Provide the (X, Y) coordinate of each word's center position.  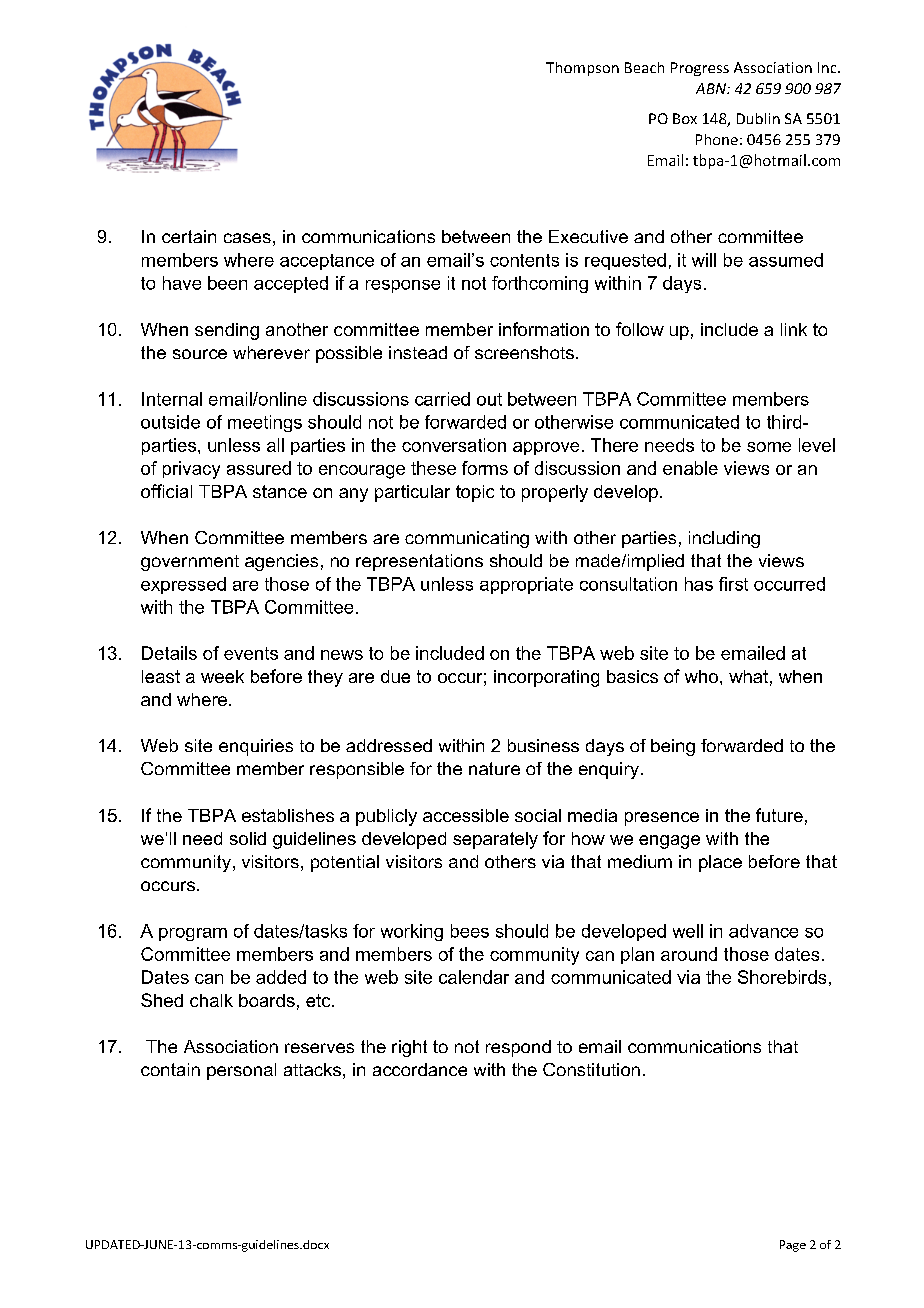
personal (241, 1071)
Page (793, 1246)
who (701, 676)
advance (763, 931)
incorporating (546, 678)
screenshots (524, 352)
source (200, 354)
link (794, 329)
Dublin (758, 118)
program (193, 934)
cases (247, 238)
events (251, 653)
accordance (420, 1069)
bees (470, 931)
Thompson (582, 69)
